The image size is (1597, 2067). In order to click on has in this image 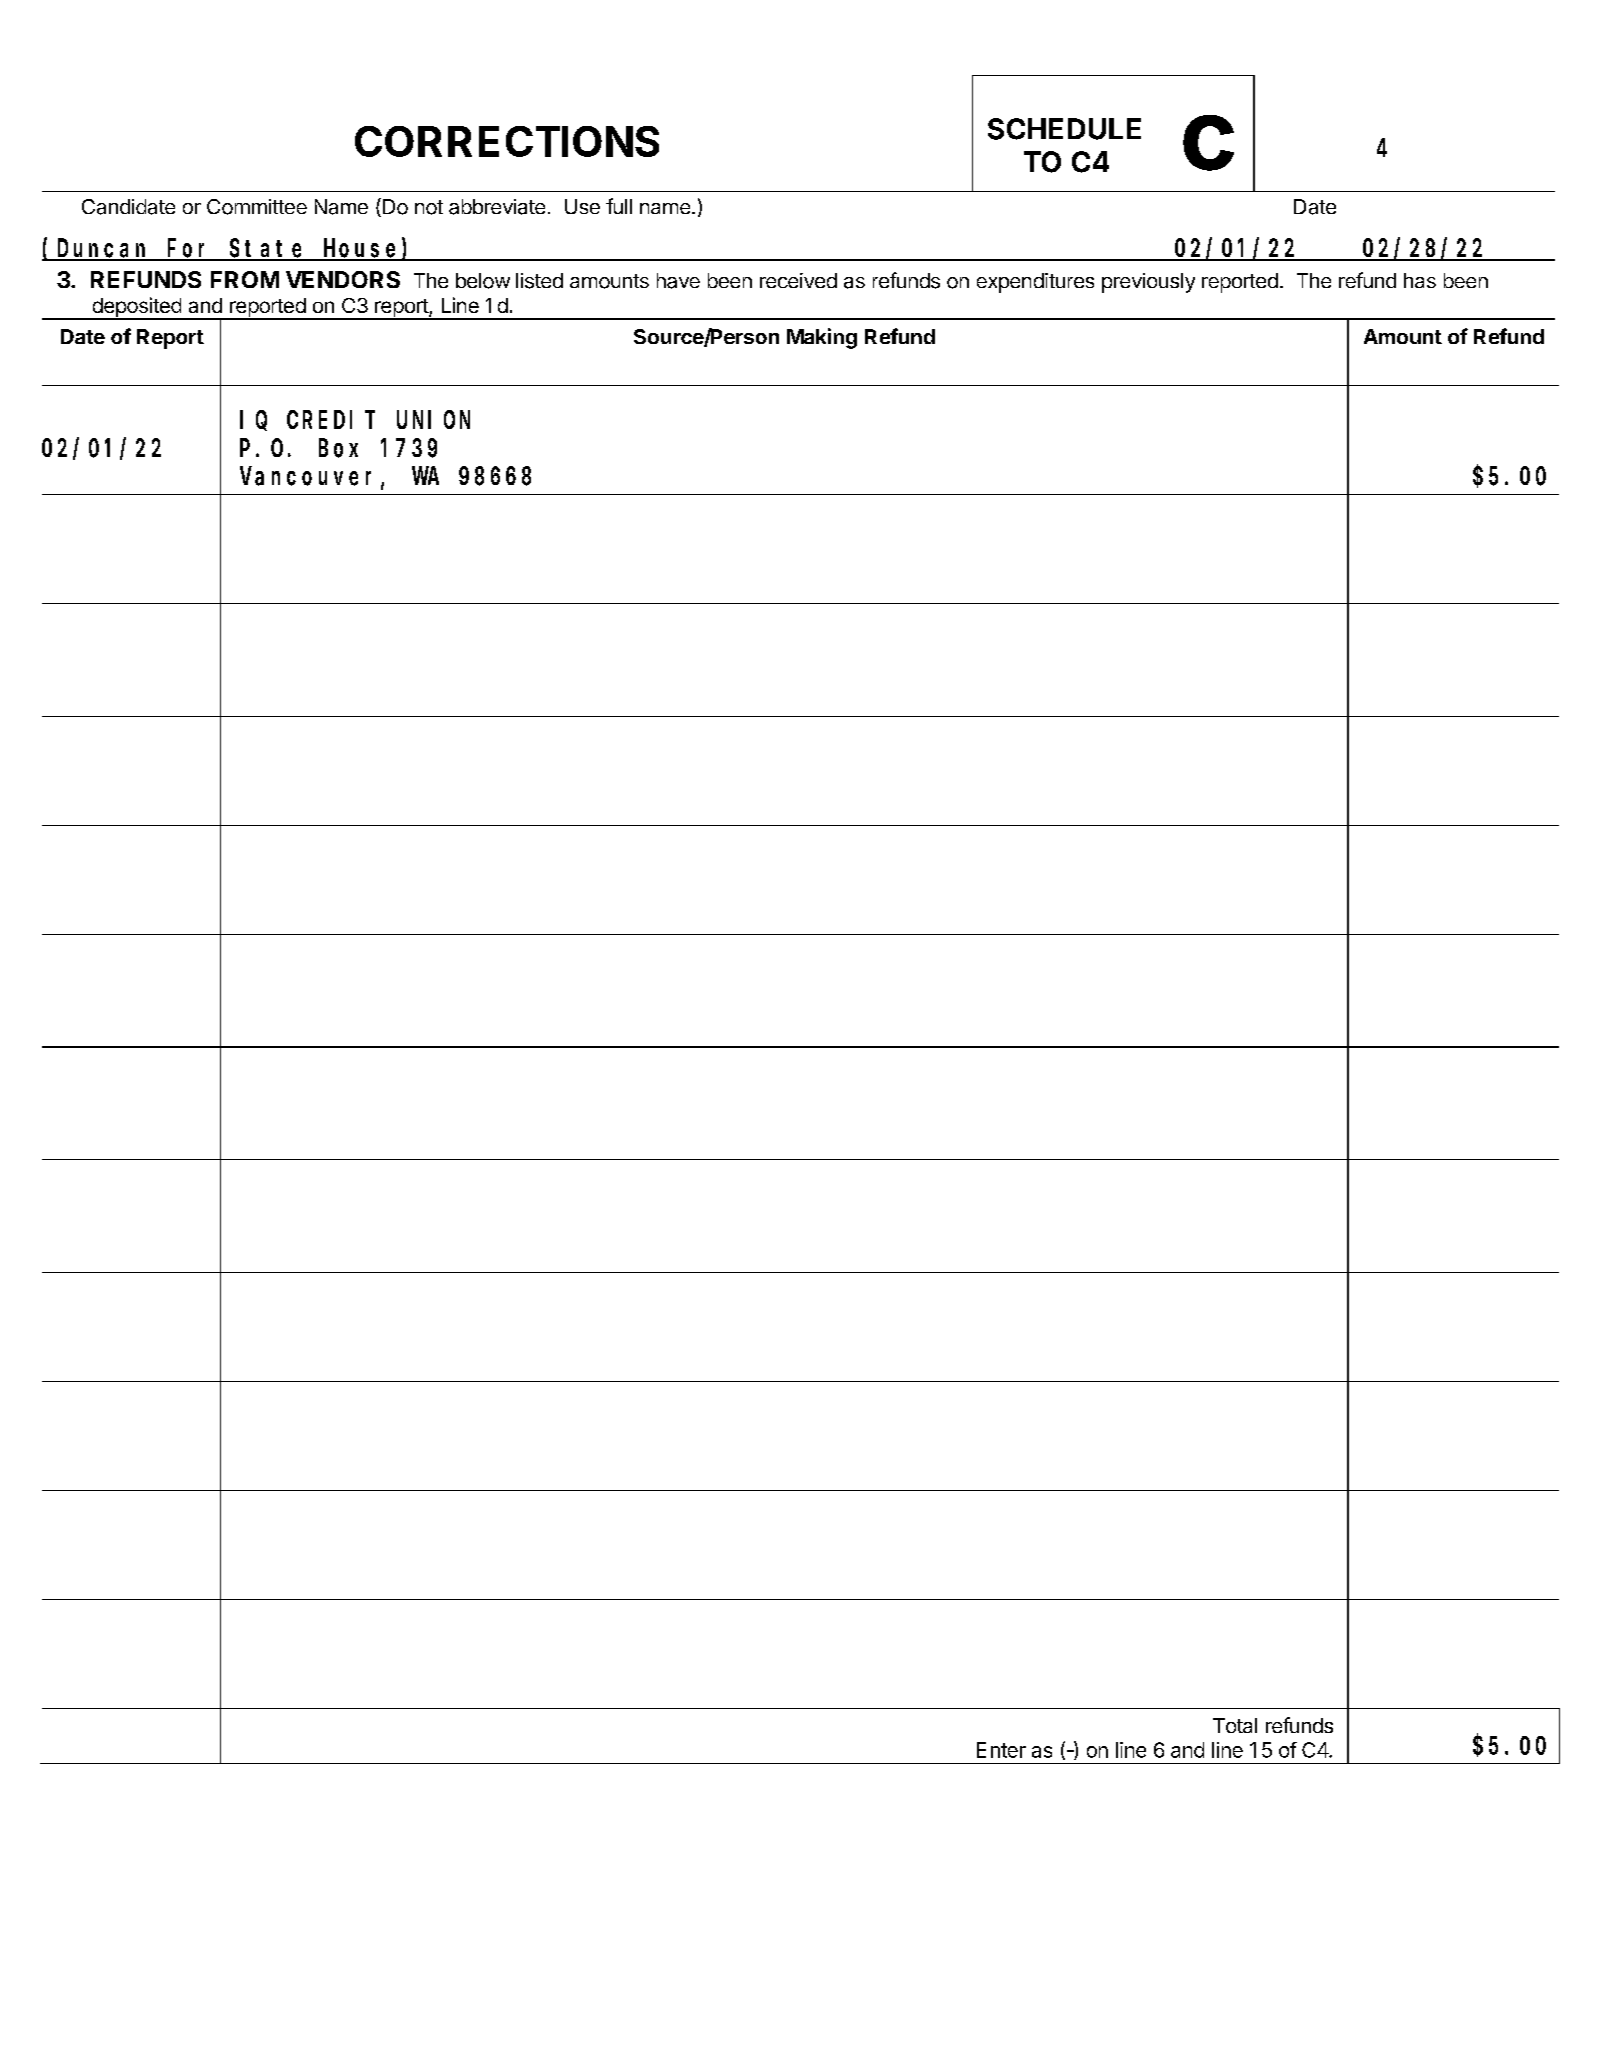, I will do `click(1420, 280)`.
